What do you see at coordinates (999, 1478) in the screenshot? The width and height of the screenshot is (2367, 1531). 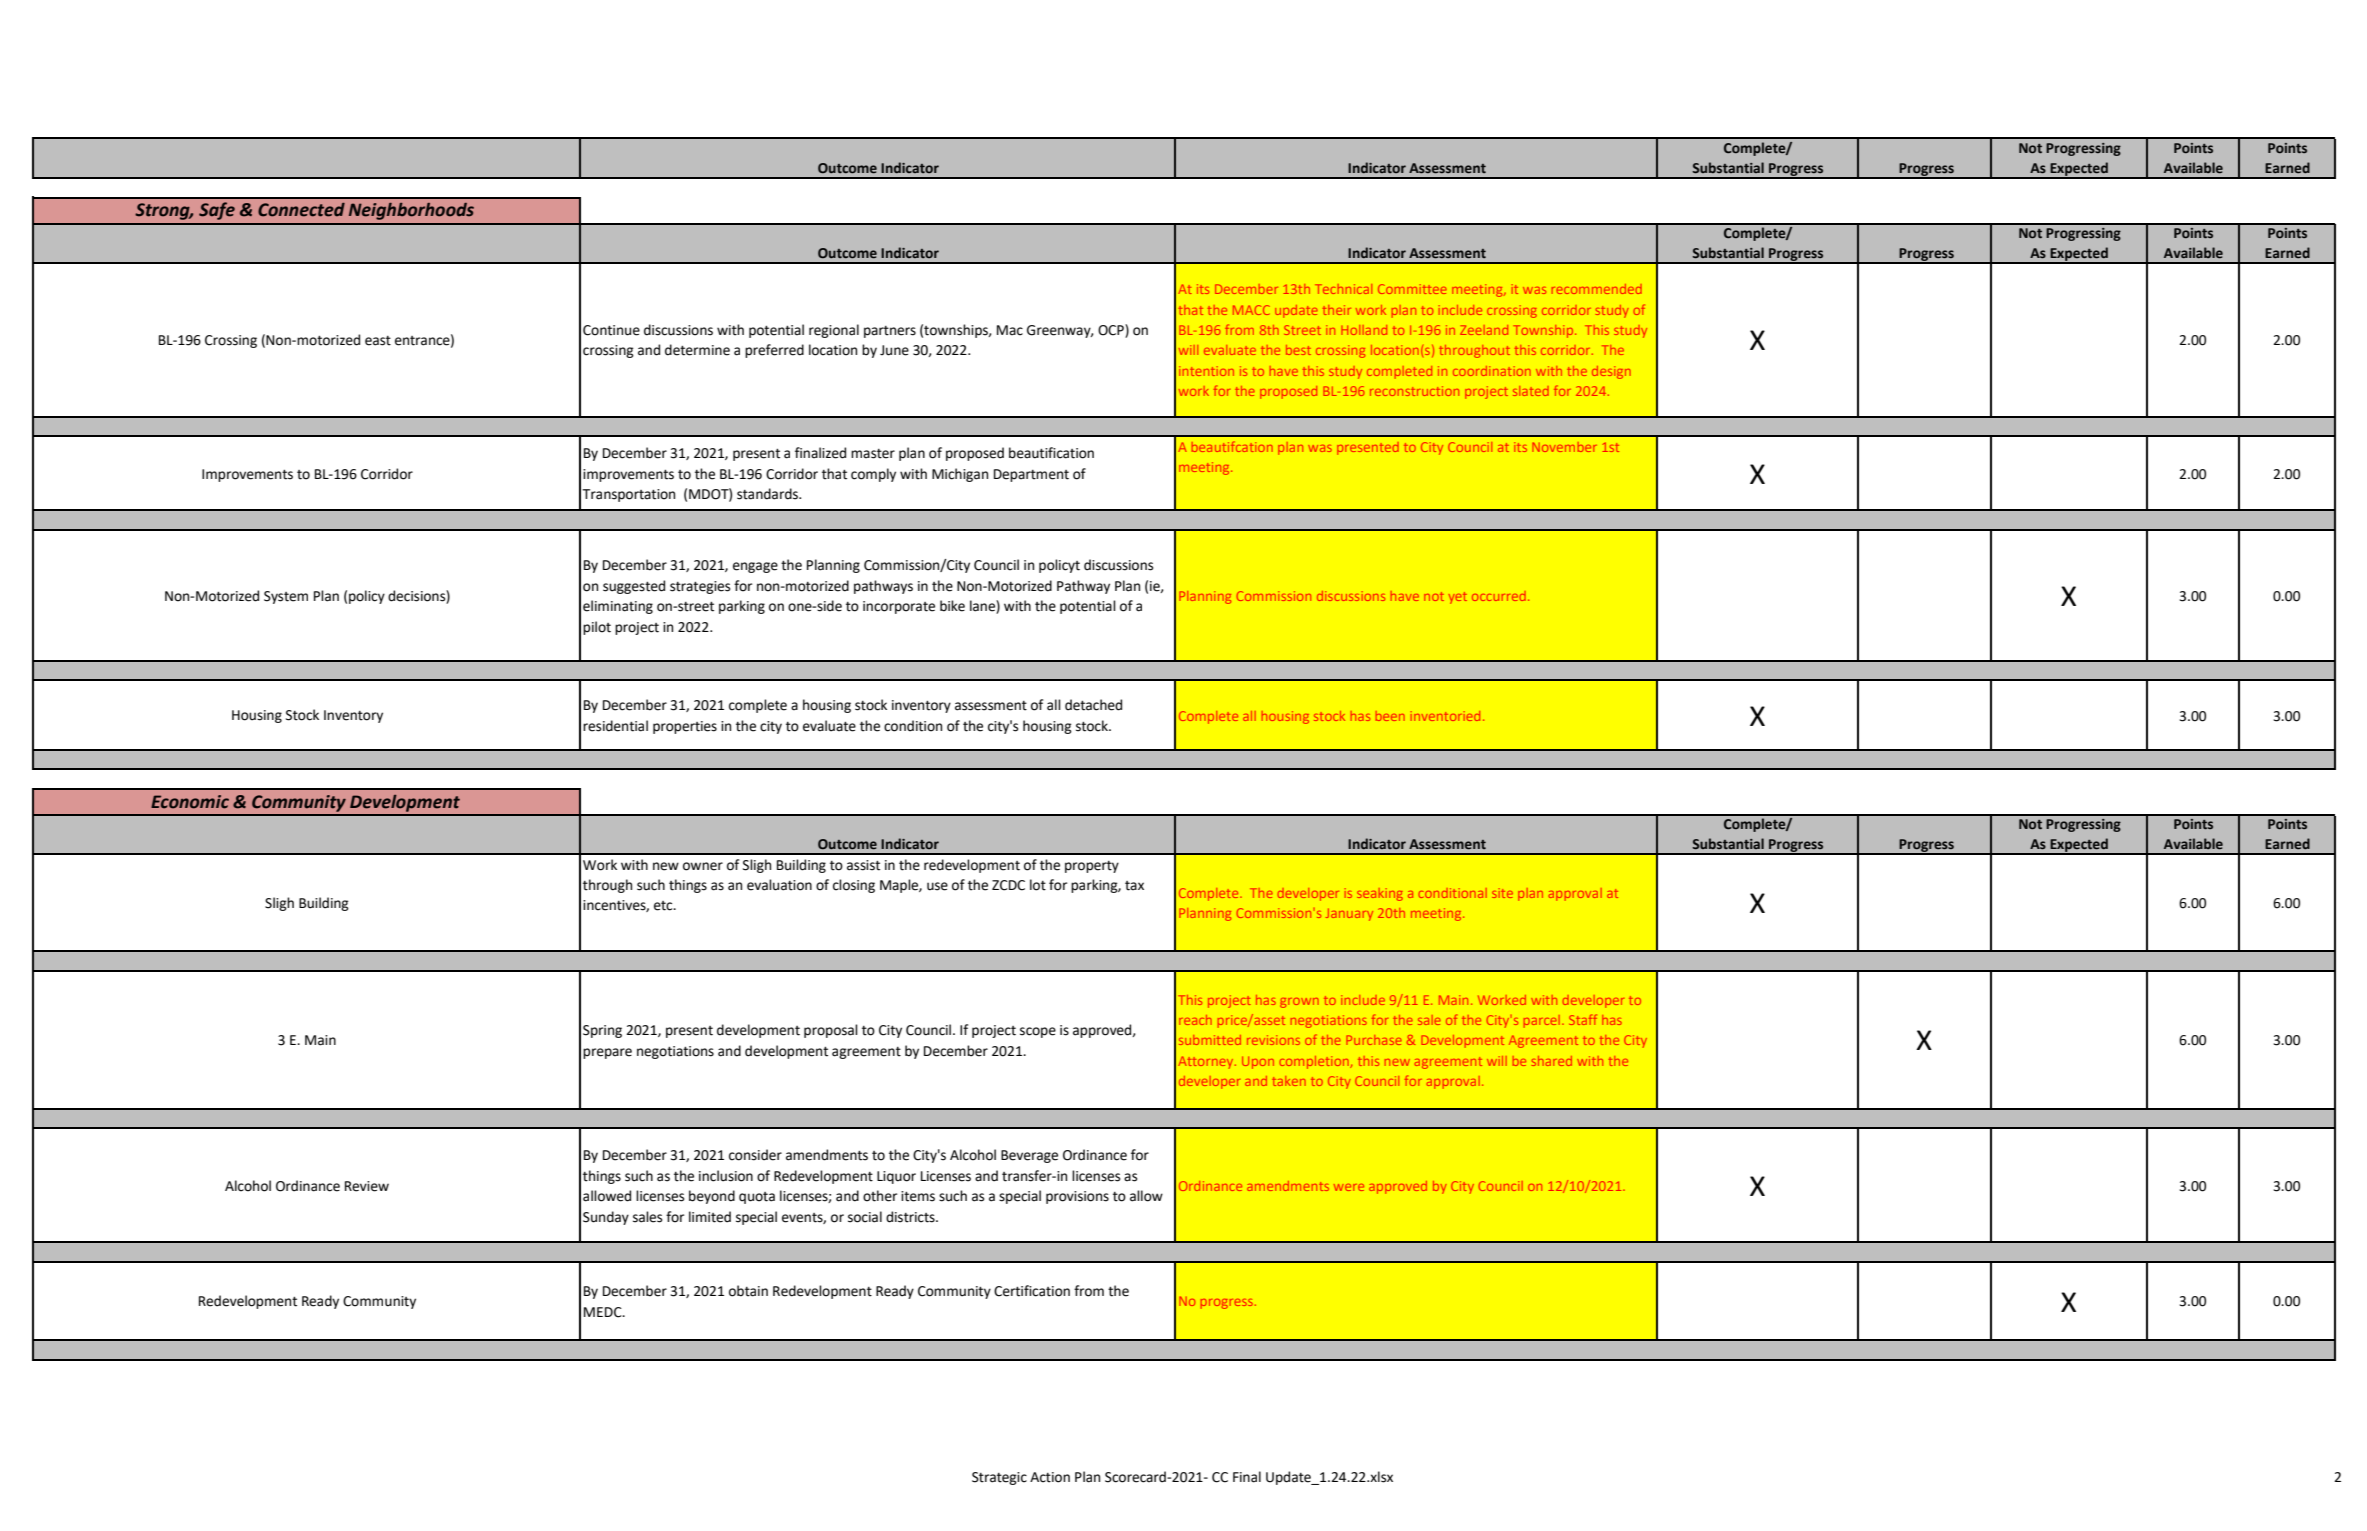 I see `Strategic` at bounding box center [999, 1478].
